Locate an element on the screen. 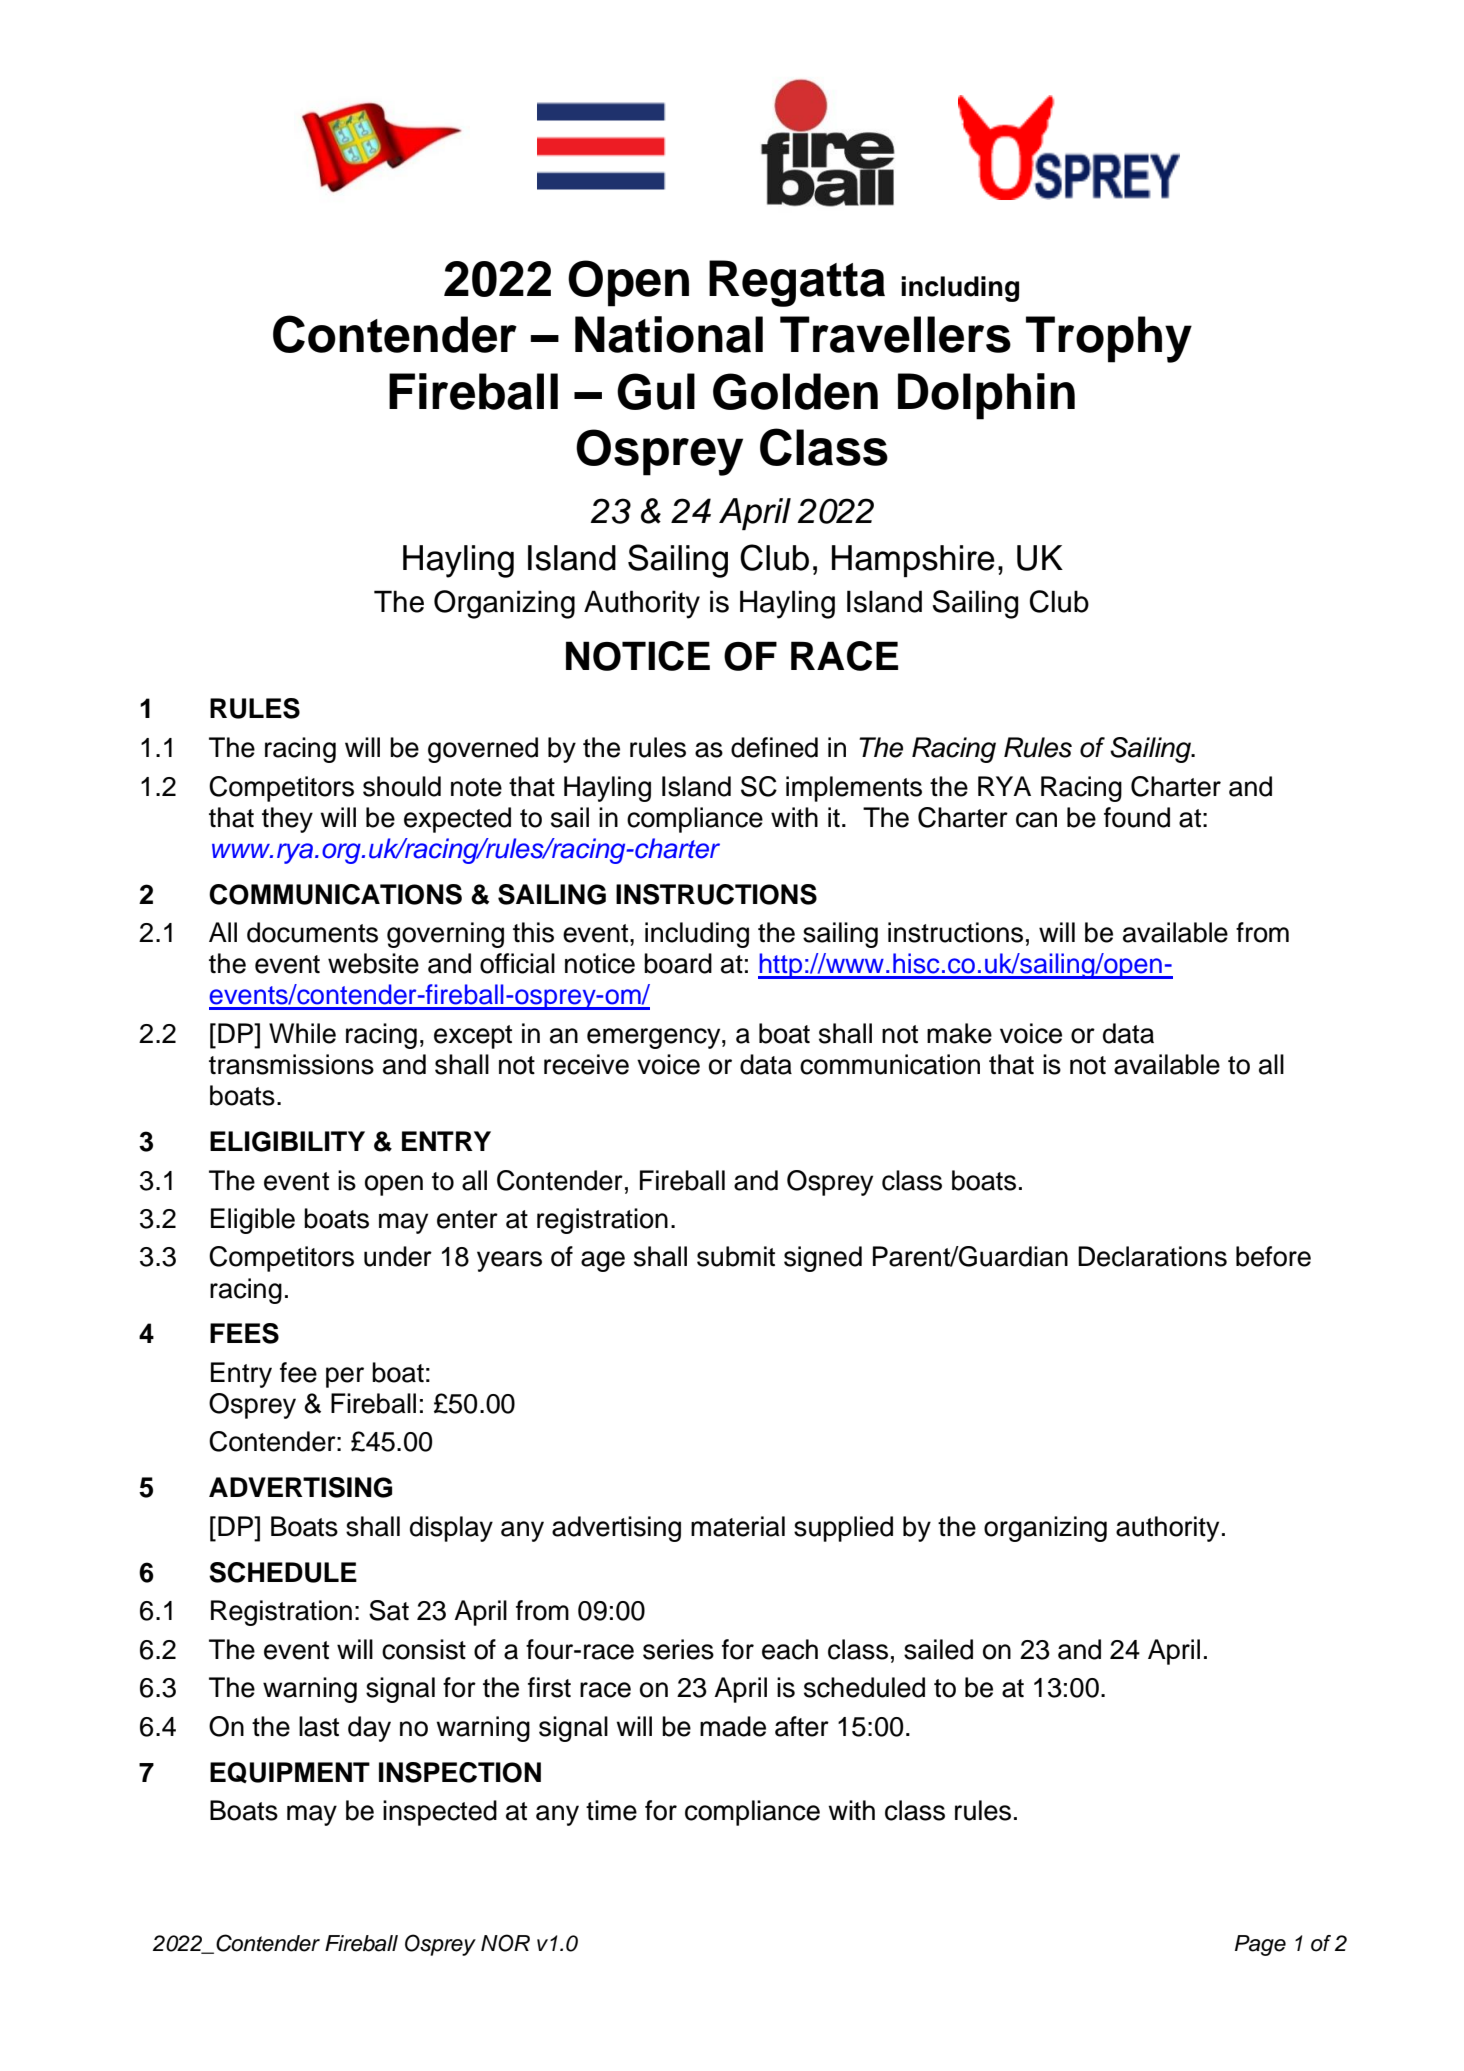  website is located at coordinates (373, 963).
